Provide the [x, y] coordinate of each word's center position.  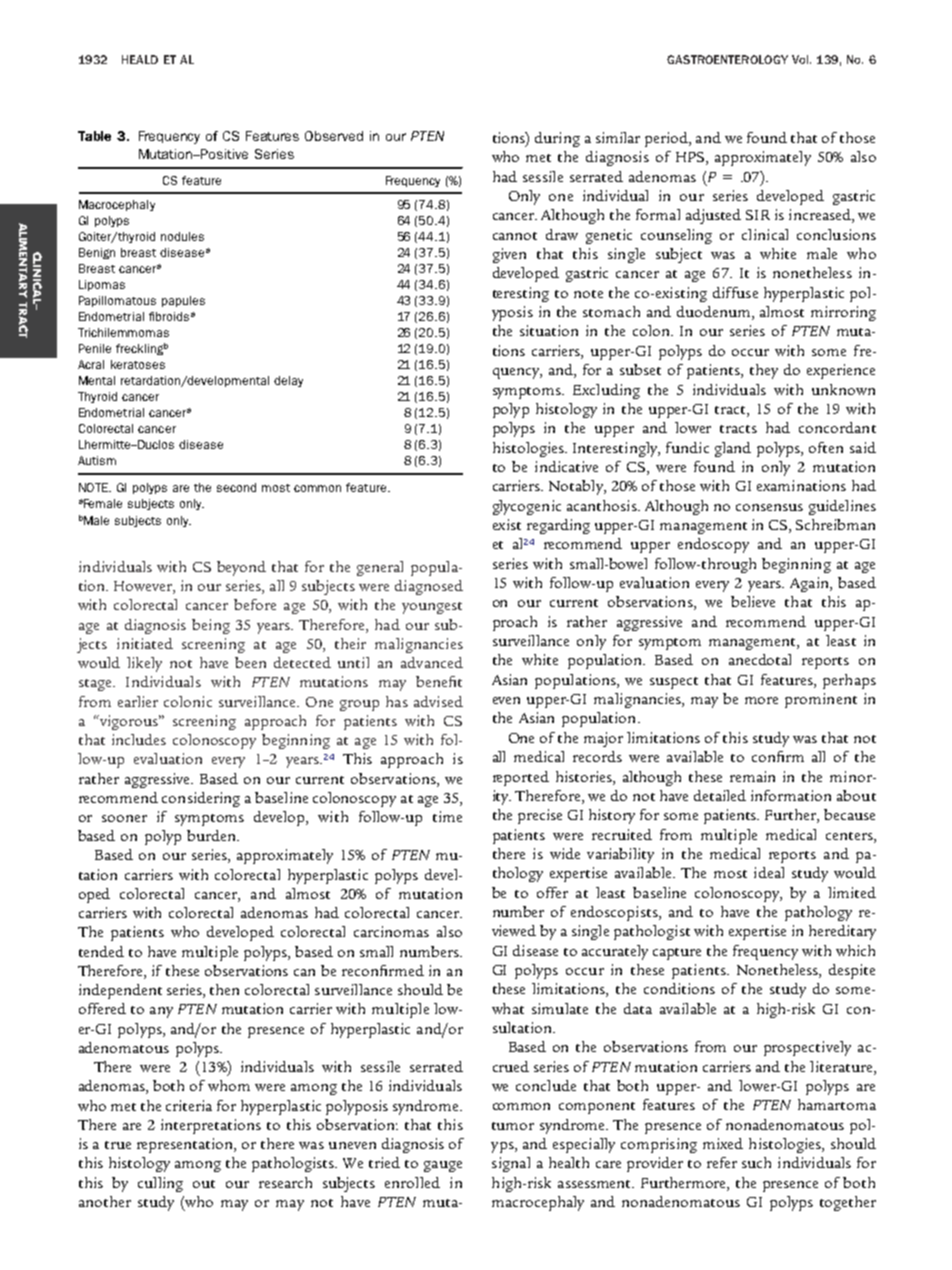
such [756, 1162]
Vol [801, 59]
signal [511, 1164]
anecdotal [760, 659]
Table [94, 136]
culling [160, 1184]
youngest [432, 608]
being [211, 626]
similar [618, 137]
